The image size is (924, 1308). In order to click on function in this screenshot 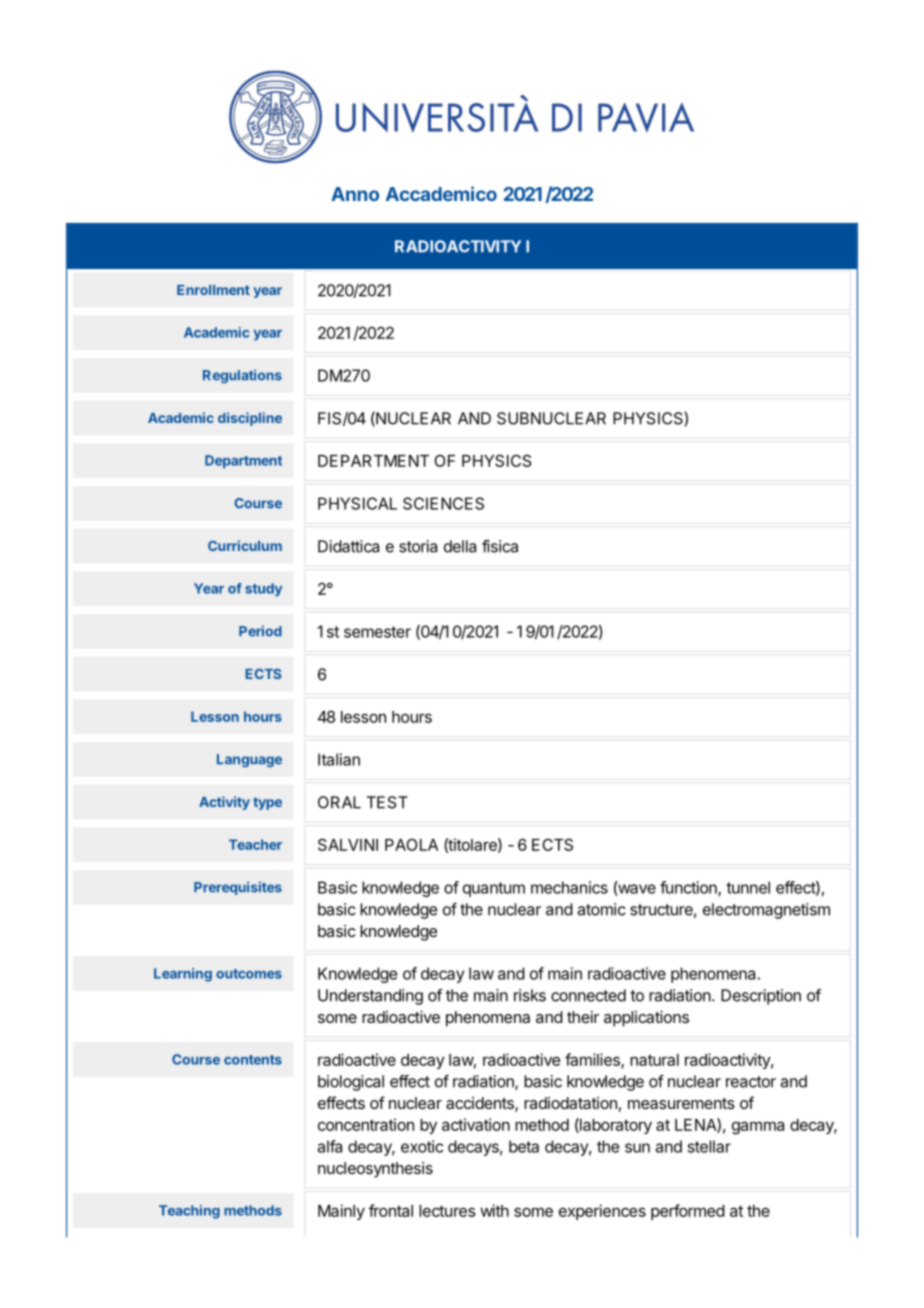, I will do `click(689, 888)`.
